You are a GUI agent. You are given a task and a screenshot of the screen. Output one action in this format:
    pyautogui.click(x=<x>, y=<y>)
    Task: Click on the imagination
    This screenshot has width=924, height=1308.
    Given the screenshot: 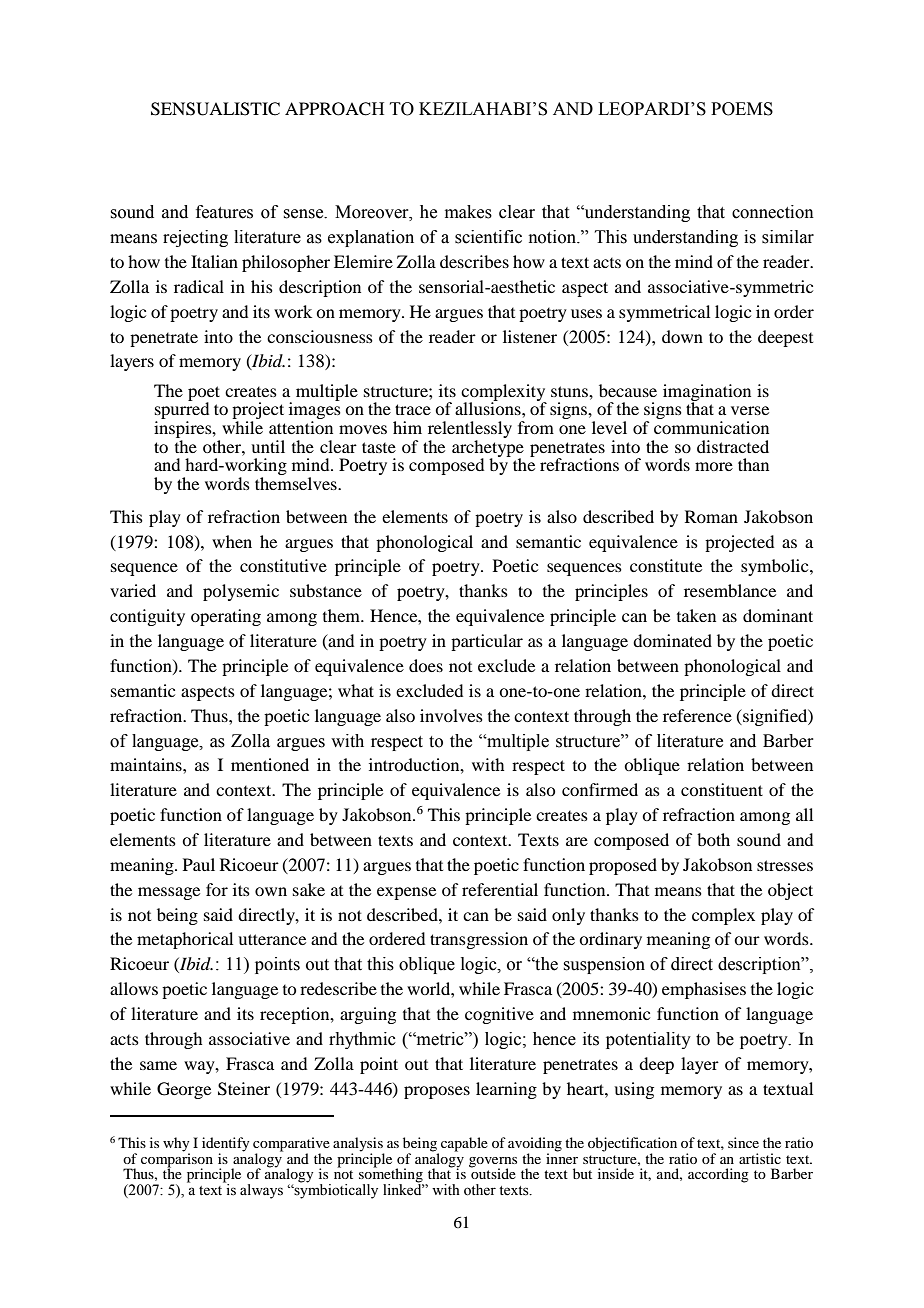 What is the action you would take?
    pyautogui.click(x=707, y=393)
